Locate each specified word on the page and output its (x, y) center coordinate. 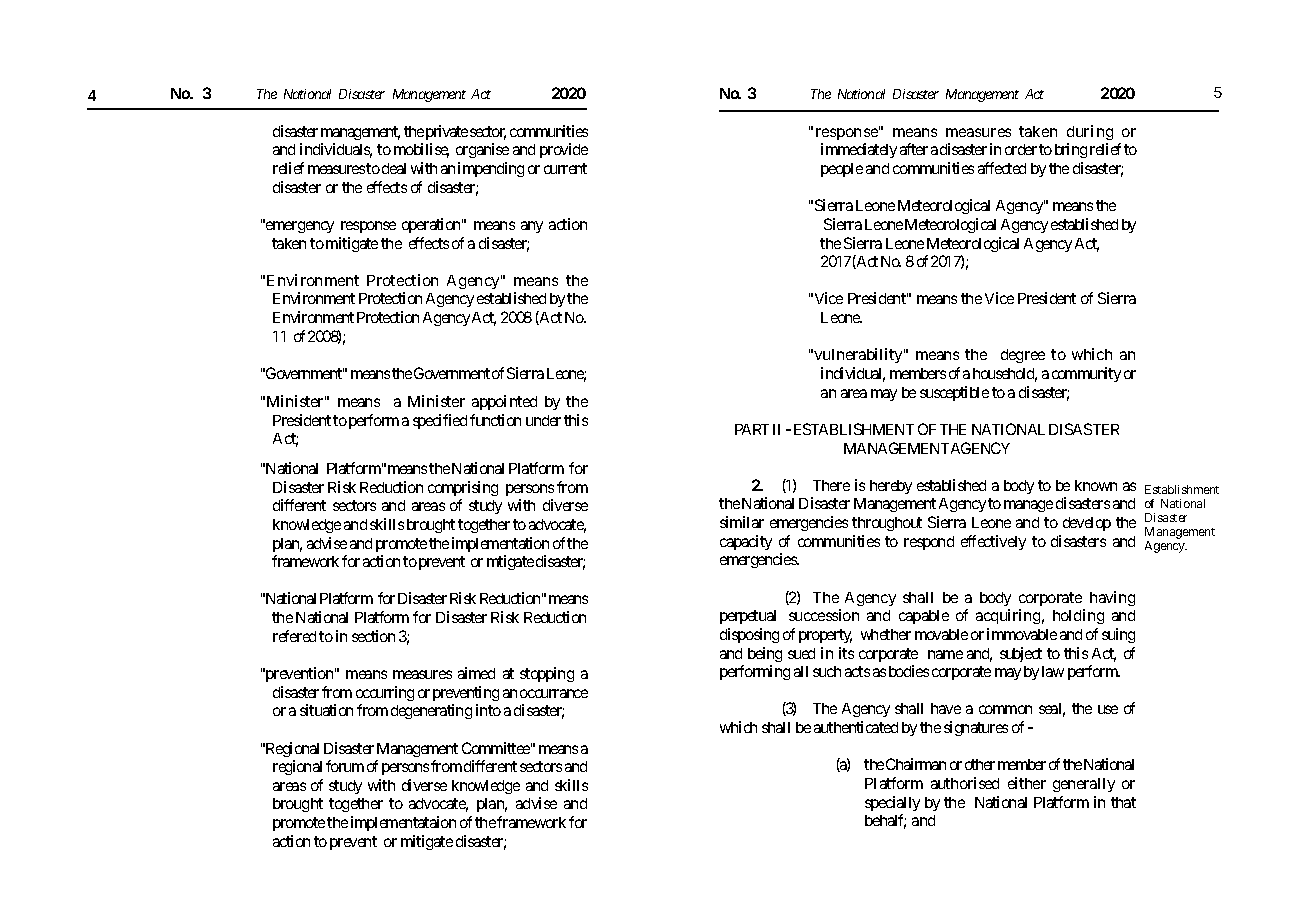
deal (394, 168)
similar (742, 522)
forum (345, 766)
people (842, 170)
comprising (463, 488)
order (1021, 149)
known (1096, 485)
